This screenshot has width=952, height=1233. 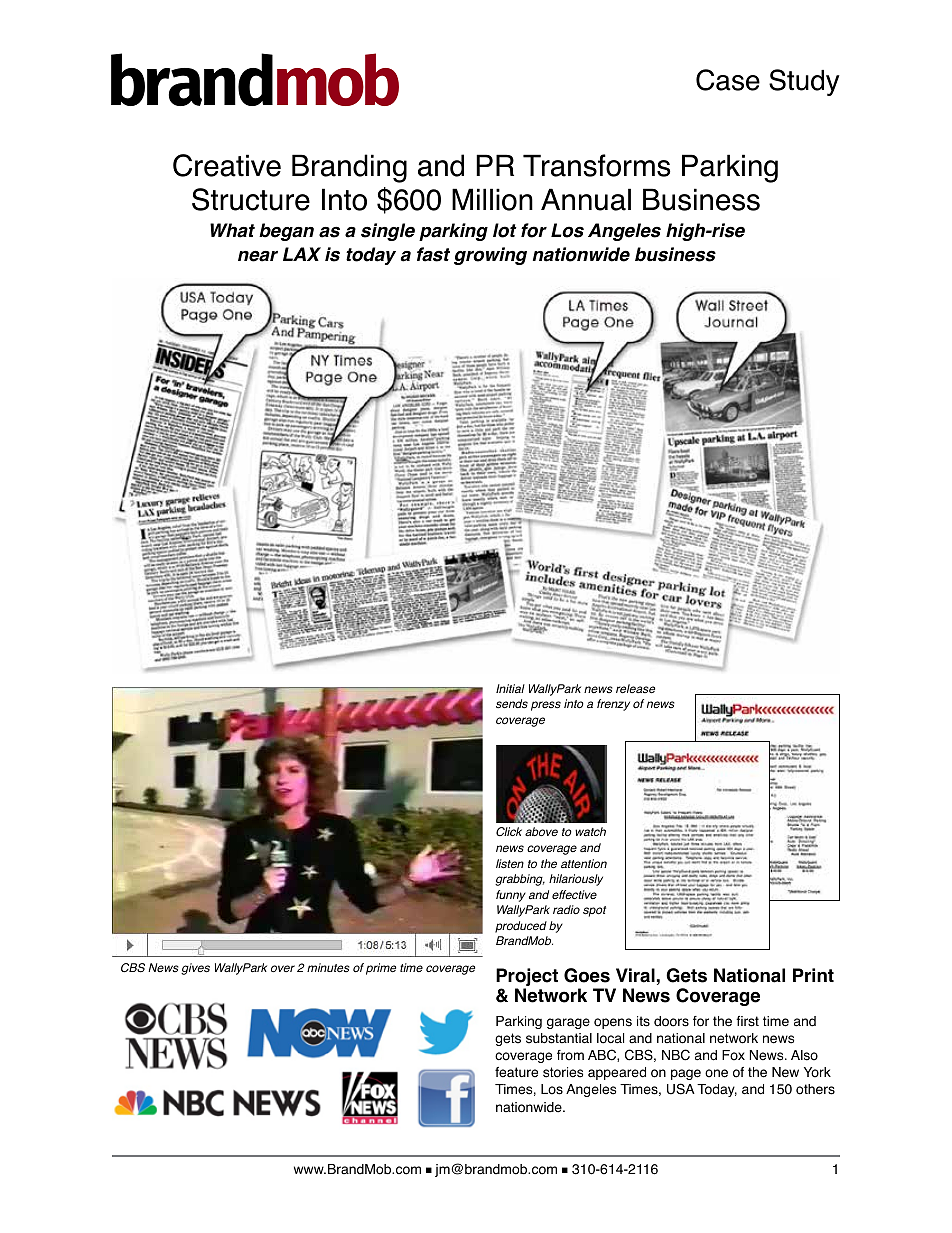 I want to click on Annual, so click(x=586, y=199).
